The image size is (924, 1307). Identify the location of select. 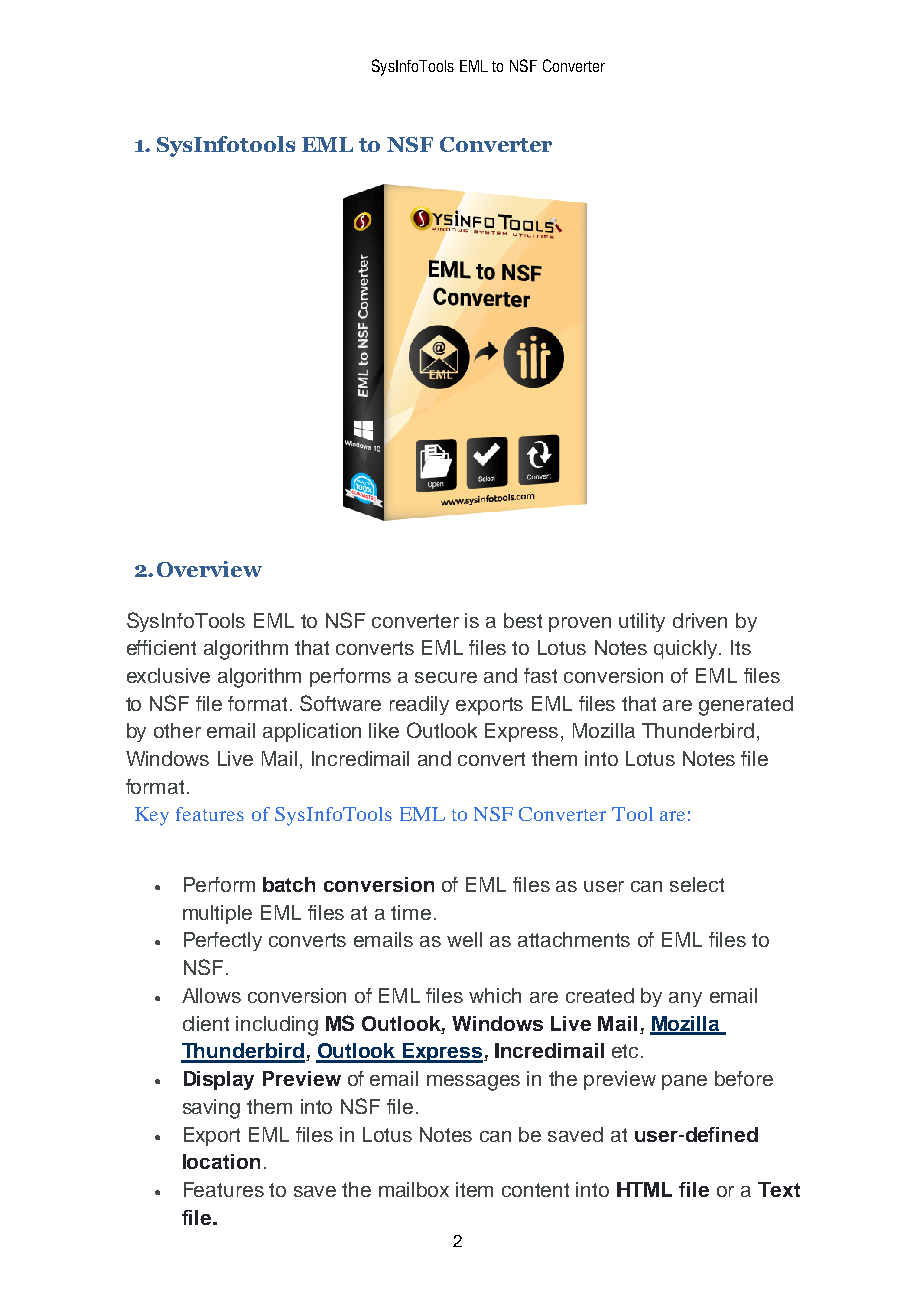
(697, 884).
